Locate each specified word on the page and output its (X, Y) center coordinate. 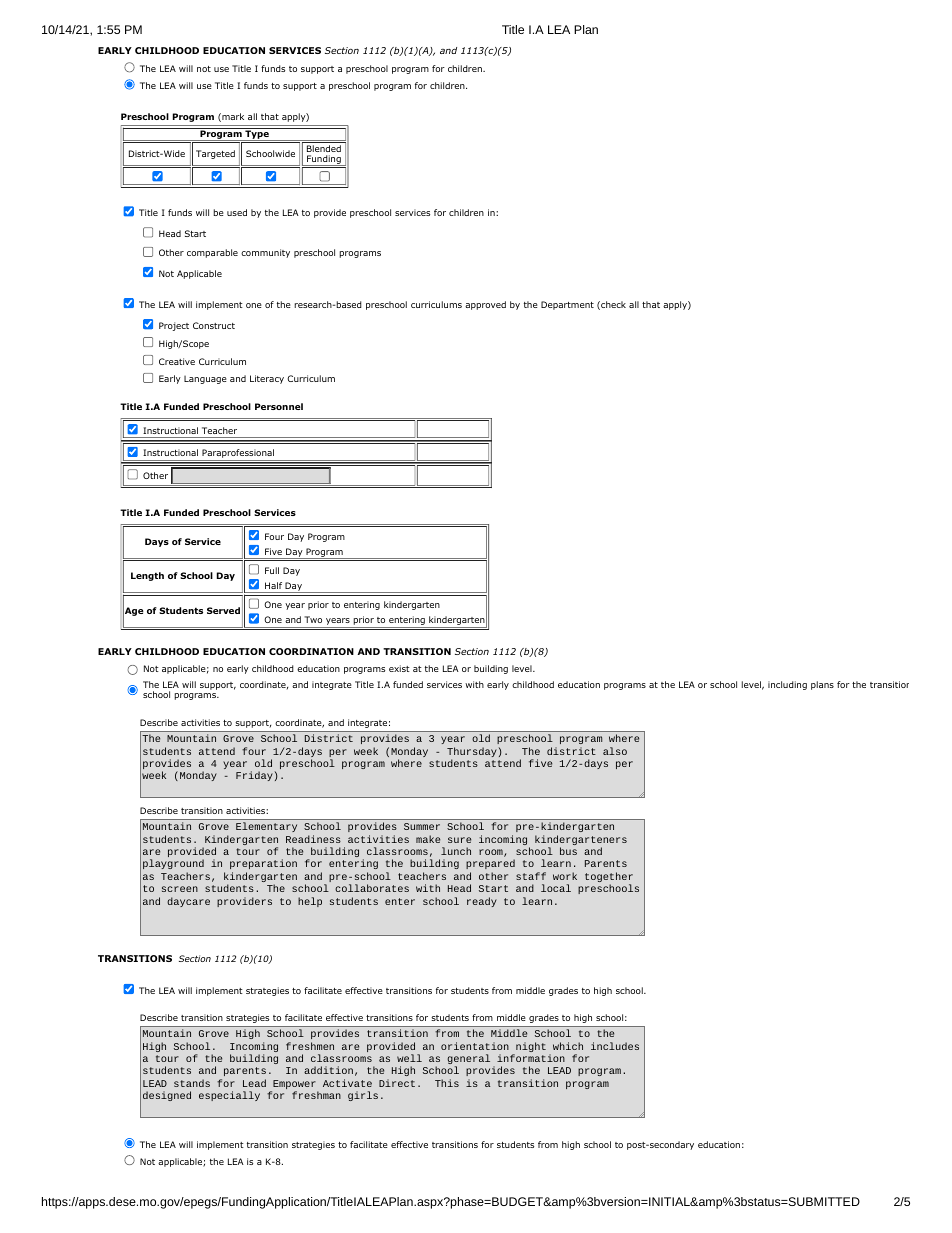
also (615, 751)
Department (567, 305)
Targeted (215, 154)
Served (223, 610)
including (787, 685)
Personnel (279, 406)
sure (459, 840)
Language (205, 379)
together (609, 878)
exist (399, 668)
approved (485, 305)
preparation (263, 866)
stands (192, 1083)
